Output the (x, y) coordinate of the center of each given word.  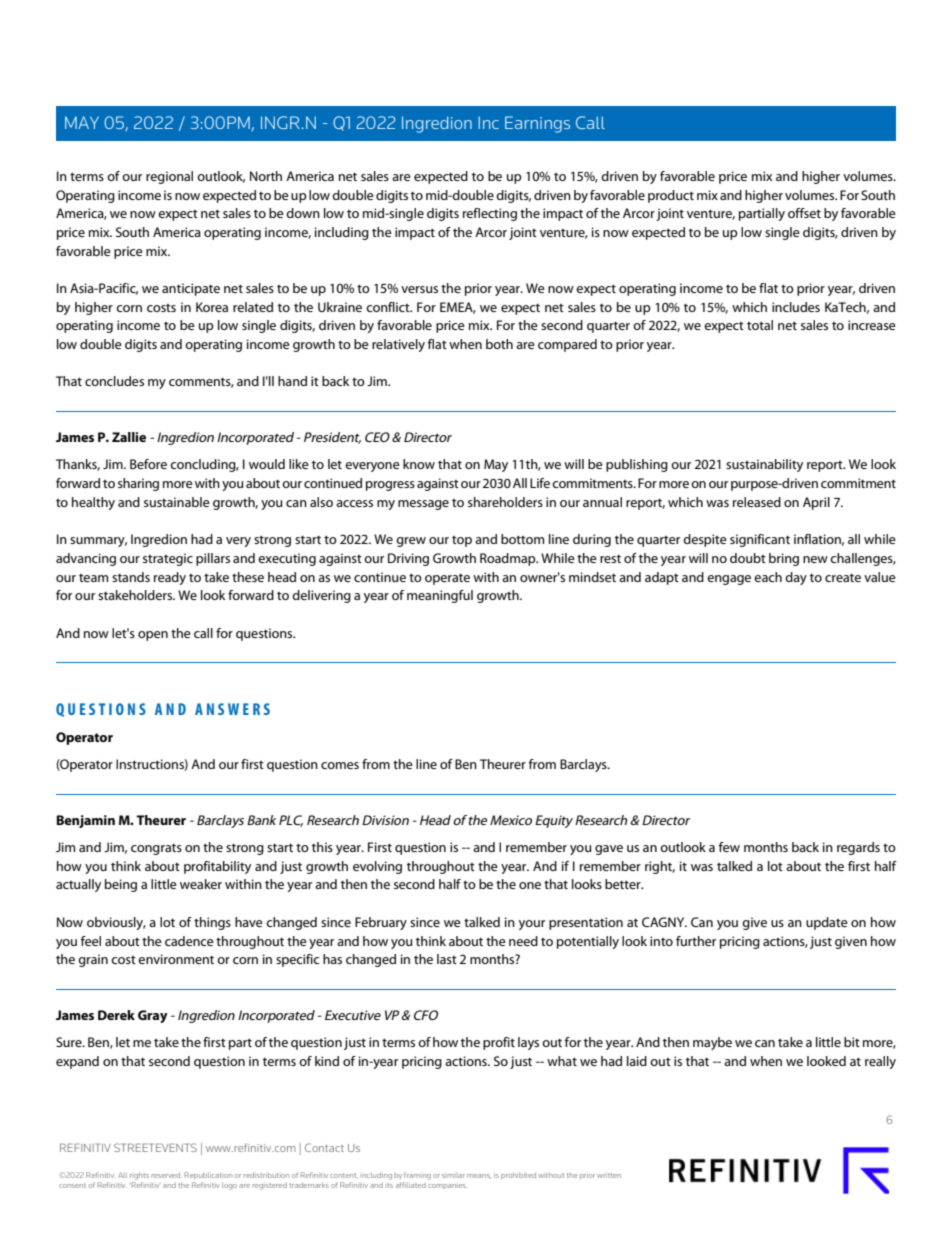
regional (169, 177)
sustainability (764, 465)
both (499, 344)
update (827, 923)
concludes (114, 381)
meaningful (440, 596)
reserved (166, 1175)
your (532, 925)
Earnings (537, 124)
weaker (201, 884)
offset (804, 213)
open (153, 636)
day (796, 578)
